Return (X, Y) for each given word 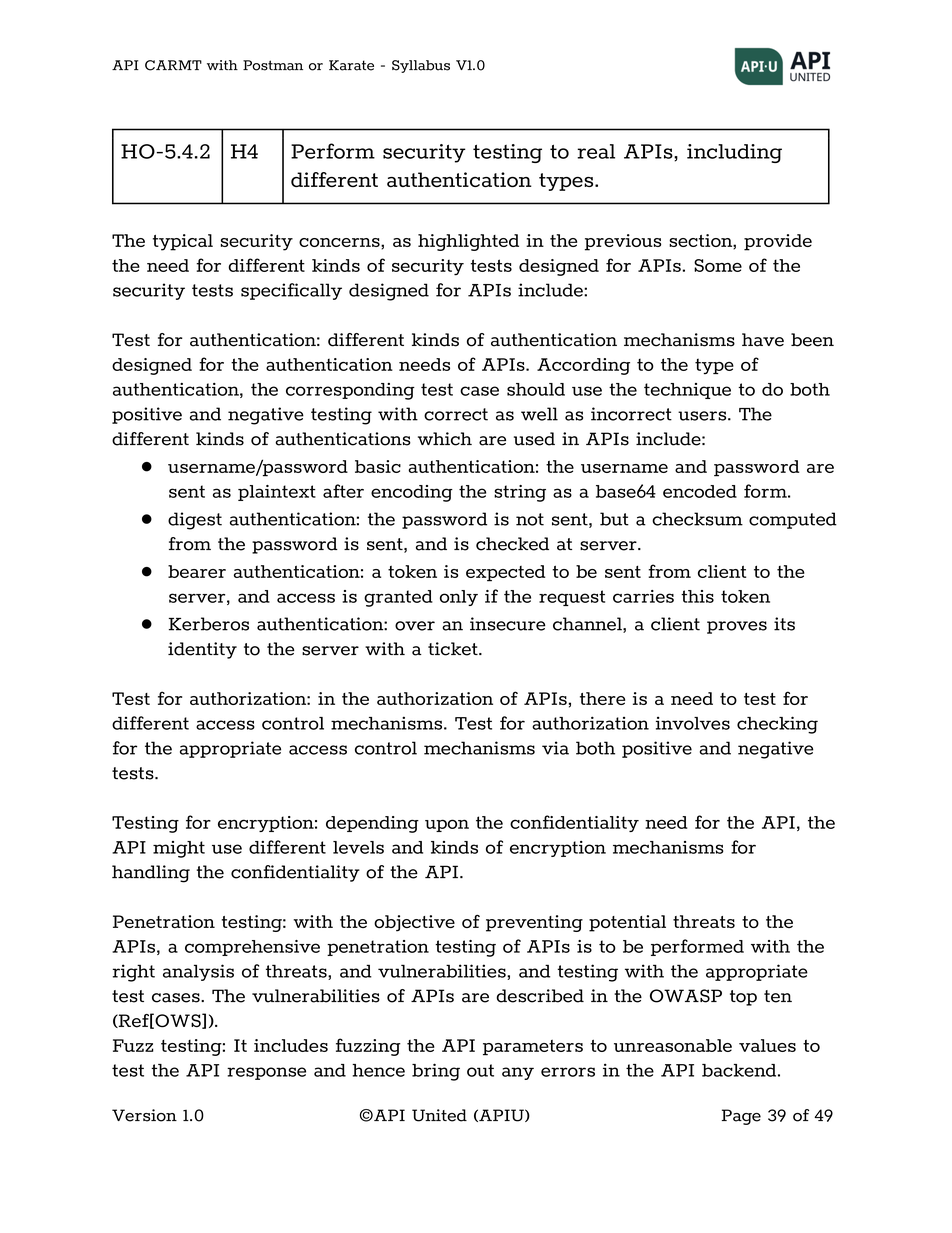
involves (693, 723)
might (179, 849)
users (703, 416)
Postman (273, 65)
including (734, 153)
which (445, 439)
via (555, 748)
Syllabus (421, 66)
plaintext (277, 493)
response (266, 1073)
